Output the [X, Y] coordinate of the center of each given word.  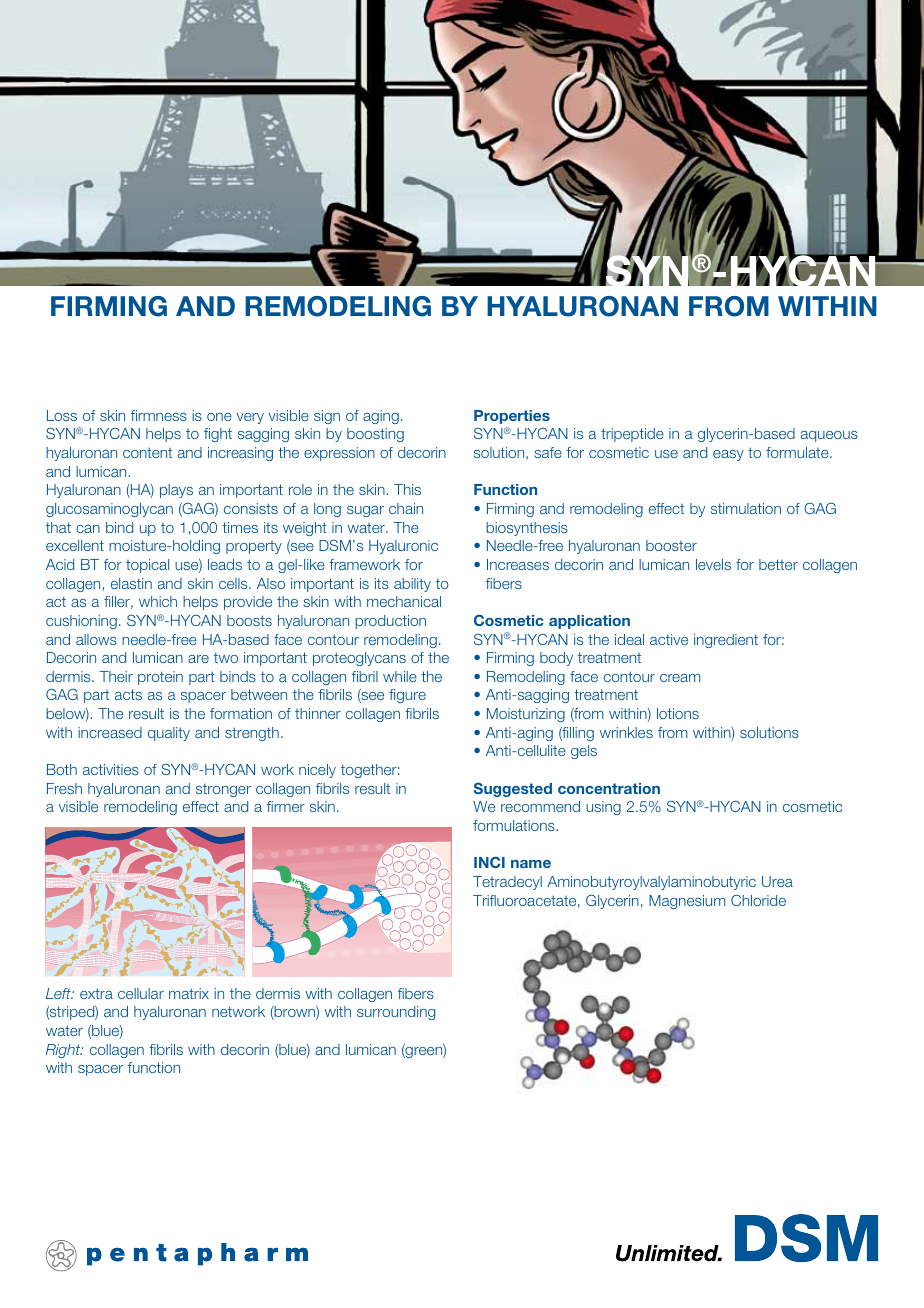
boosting [375, 435]
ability [412, 585]
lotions [678, 713]
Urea [777, 881]
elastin [131, 583]
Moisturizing [526, 715]
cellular [141, 993]
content [147, 452]
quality [169, 734]
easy [728, 455]
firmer [286, 806]
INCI [489, 862]
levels [713, 564]
